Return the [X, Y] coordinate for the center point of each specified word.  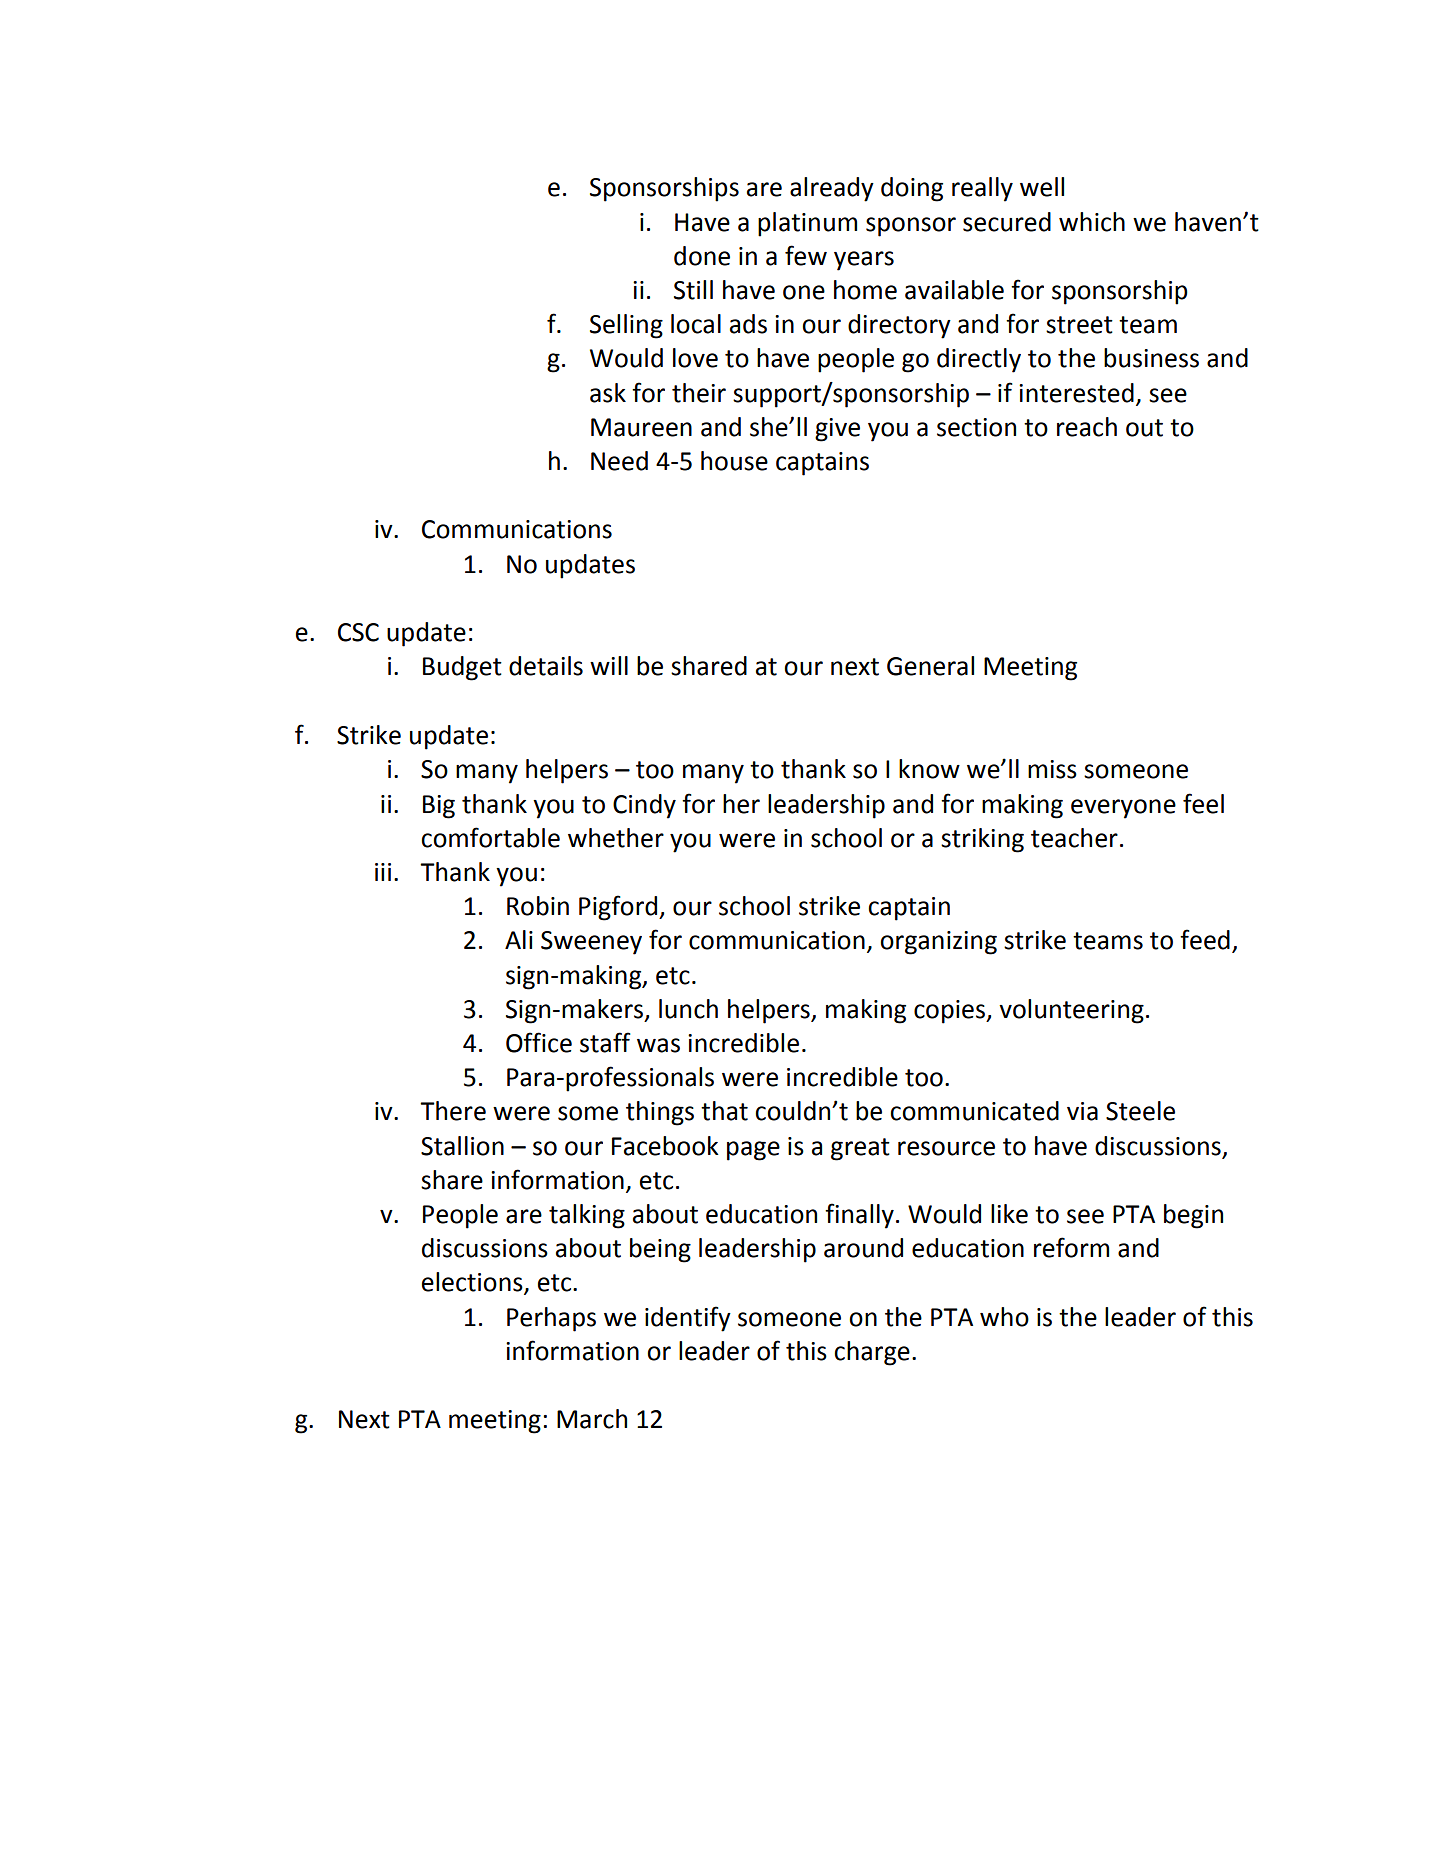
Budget [462, 668]
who [1004, 1317]
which [1092, 222]
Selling [626, 326]
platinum [807, 224]
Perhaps [551, 1319]
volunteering [1071, 1011]
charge [872, 1353]
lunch [688, 1009]
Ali [519, 939]
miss [1052, 769]
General [930, 666]
